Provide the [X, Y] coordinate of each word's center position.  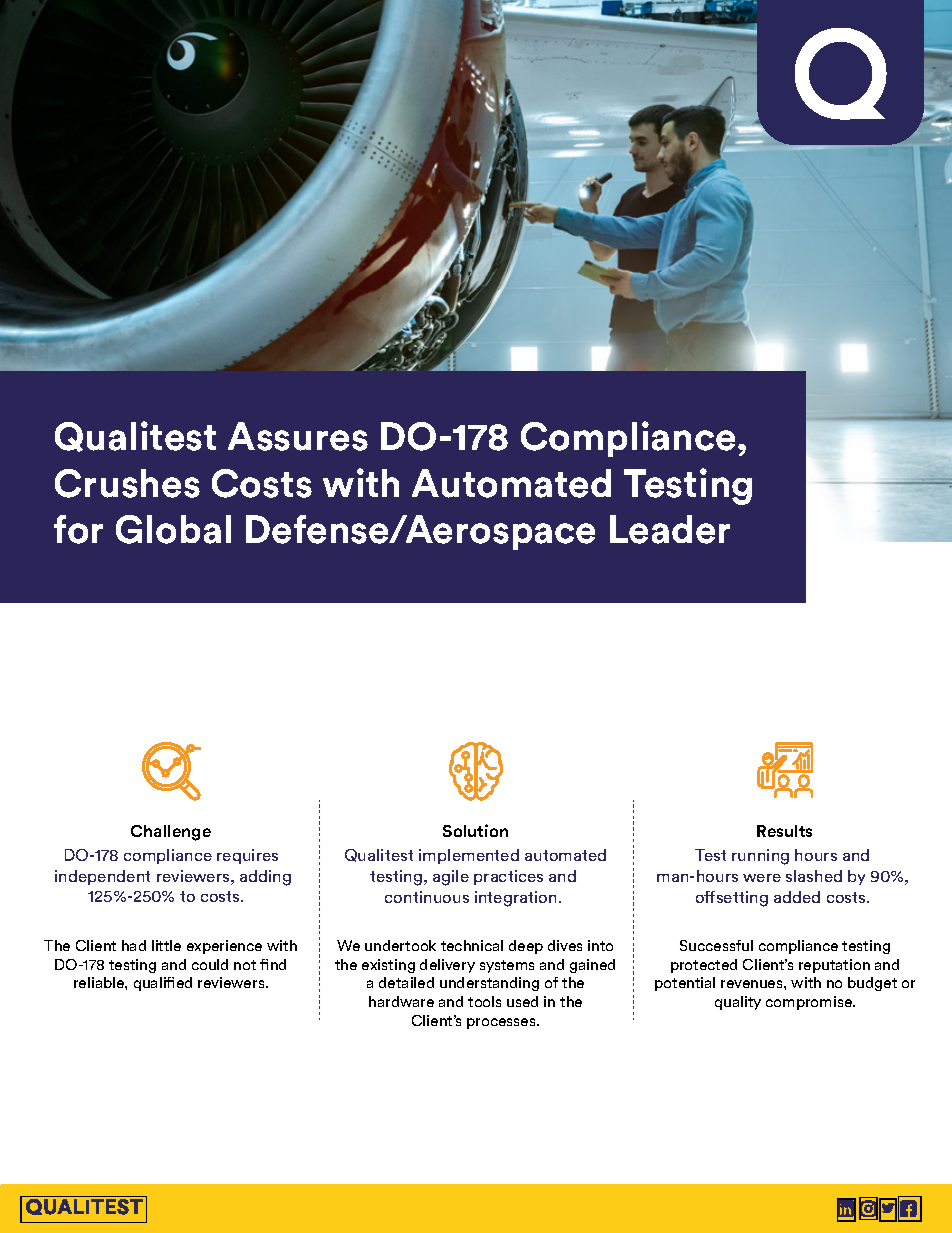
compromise [810, 1003]
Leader [670, 529]
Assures [298, 436]
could [210, 964]
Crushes [127, 483]
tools [484, 1001]
